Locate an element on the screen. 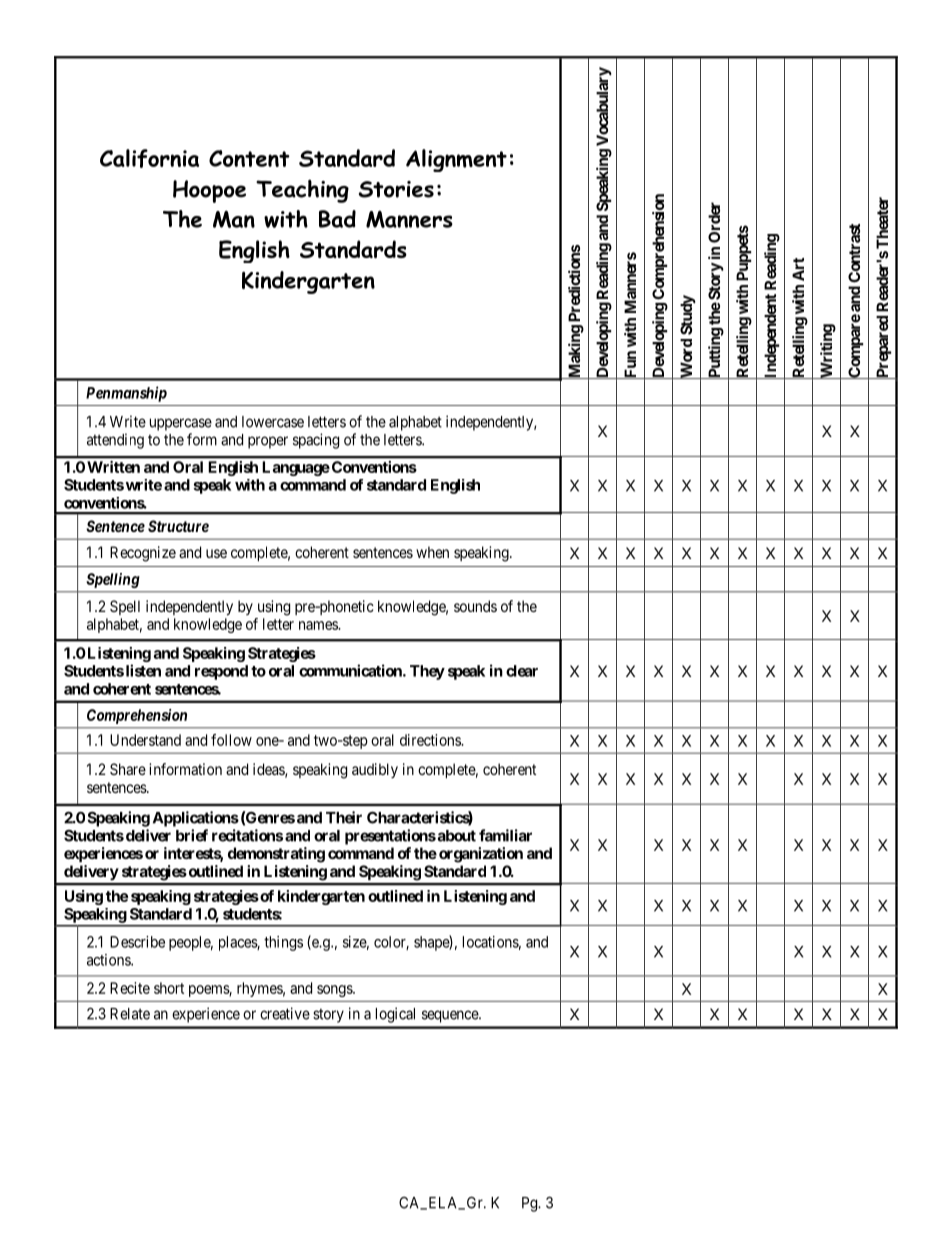 The image size is (952, 1233). Alignment is located at coordinates (456, 160).
